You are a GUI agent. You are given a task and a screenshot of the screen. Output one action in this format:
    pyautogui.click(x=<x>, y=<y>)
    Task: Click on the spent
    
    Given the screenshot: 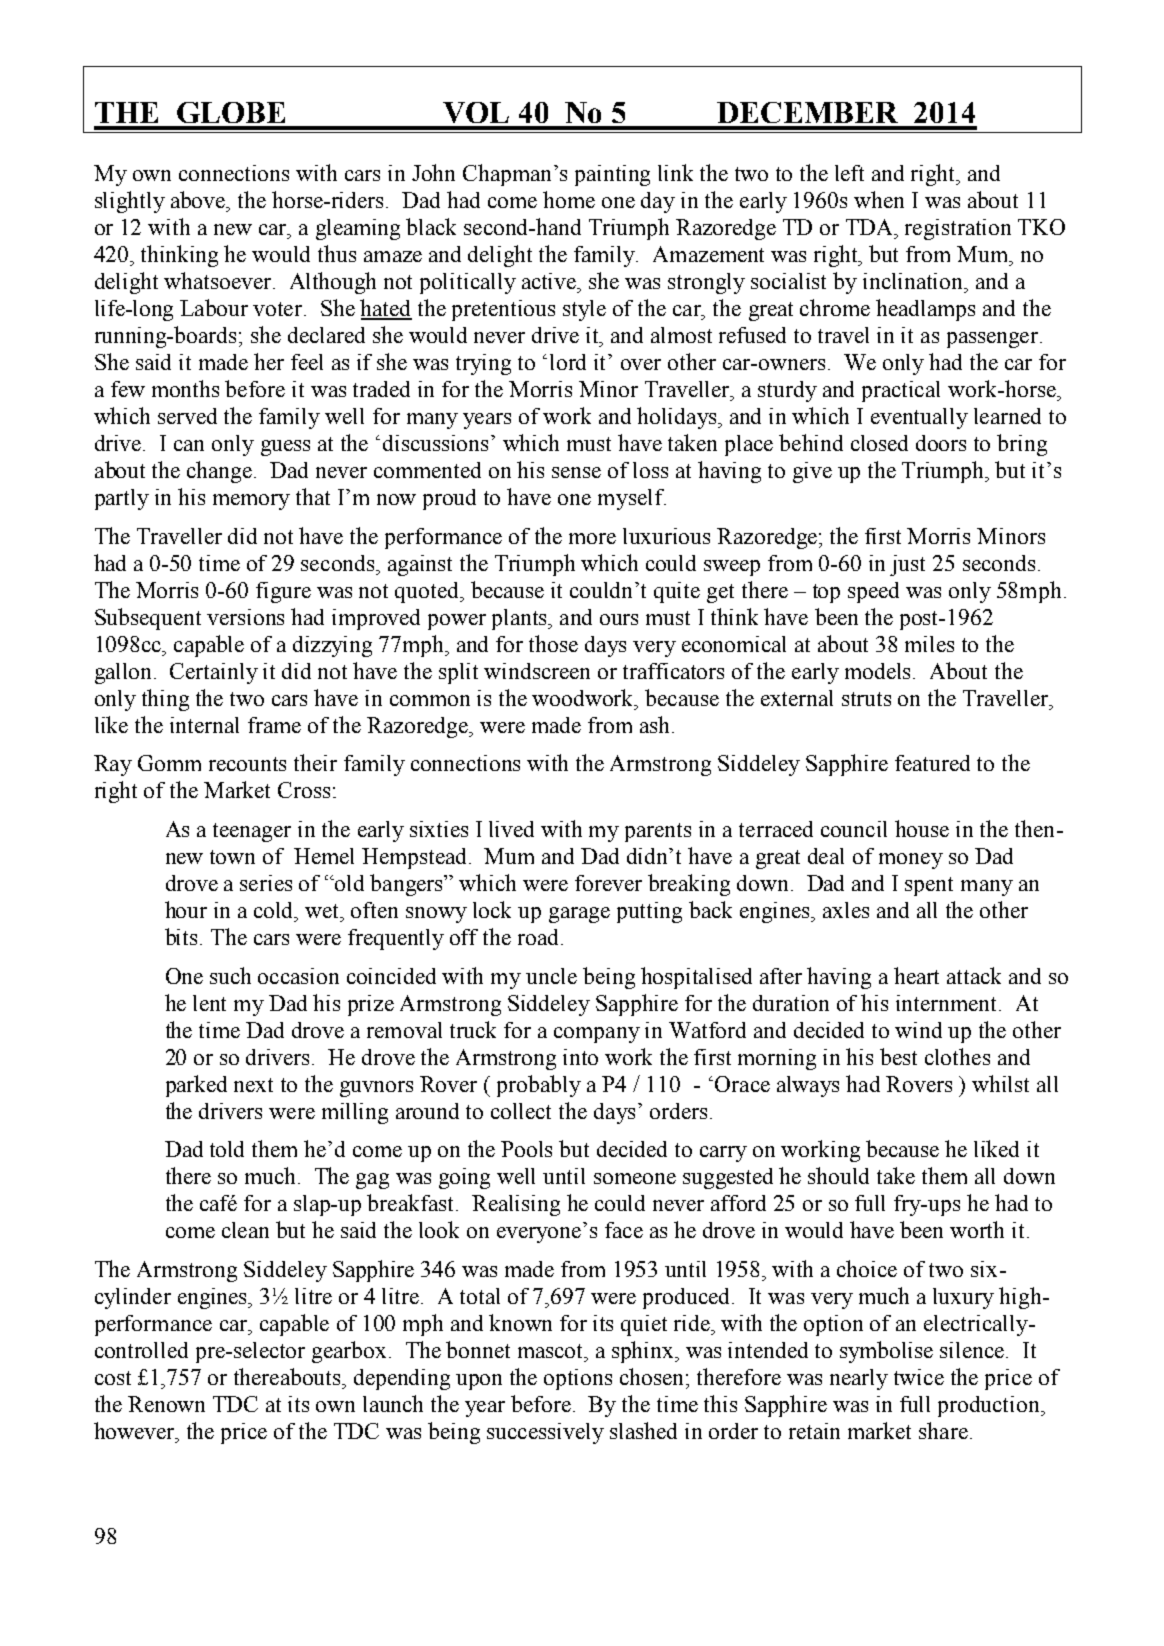 What is the action you would take?
    pyautogui.click(x=929, y=886)
